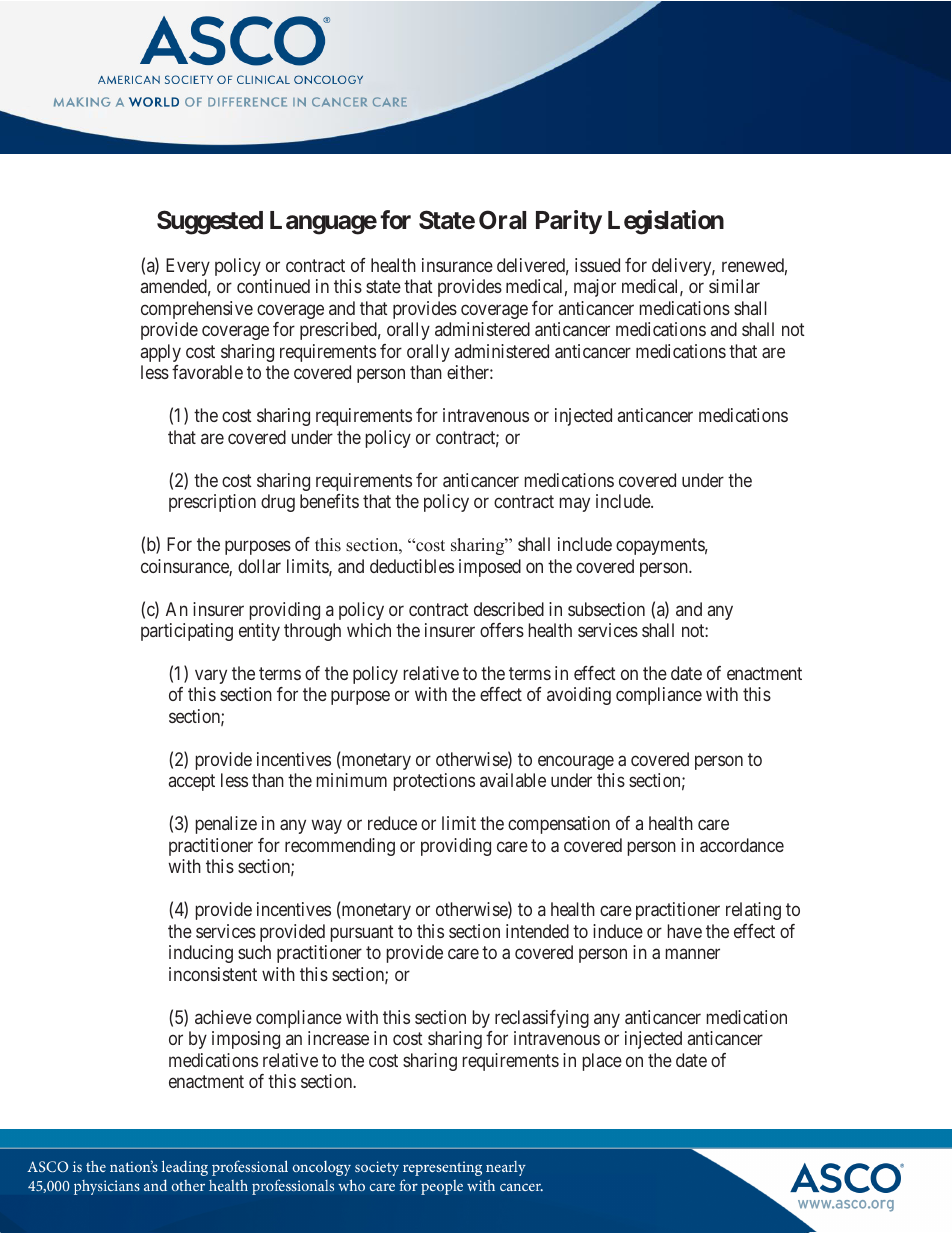  I want to click on offers, so click(502, 630).
